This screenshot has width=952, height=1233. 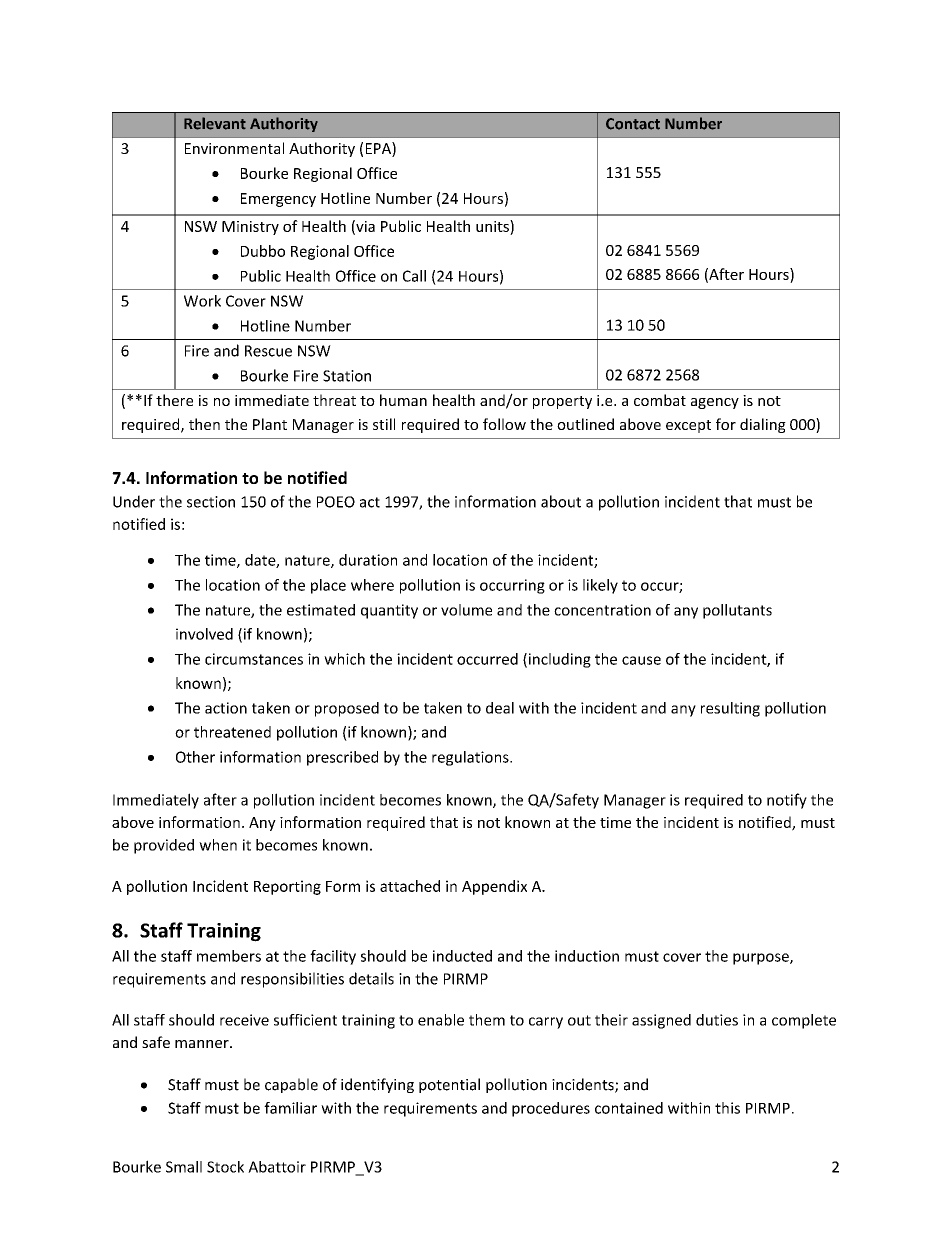 I want to click on follow, so click(x=504, y=424).
